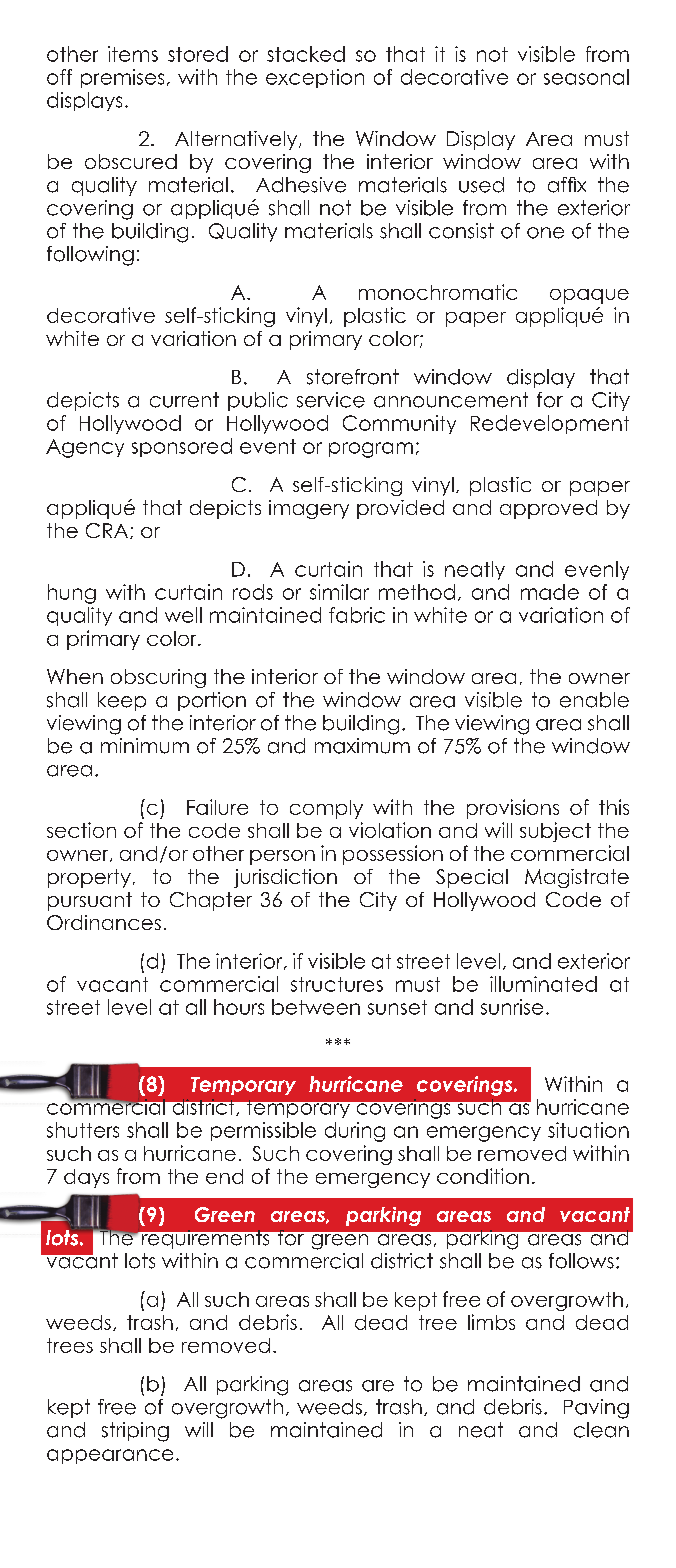 The image size is (676, 1568). Describe the element at coordinates (315, 78) in the screenshot. I see `exception` at that location.
